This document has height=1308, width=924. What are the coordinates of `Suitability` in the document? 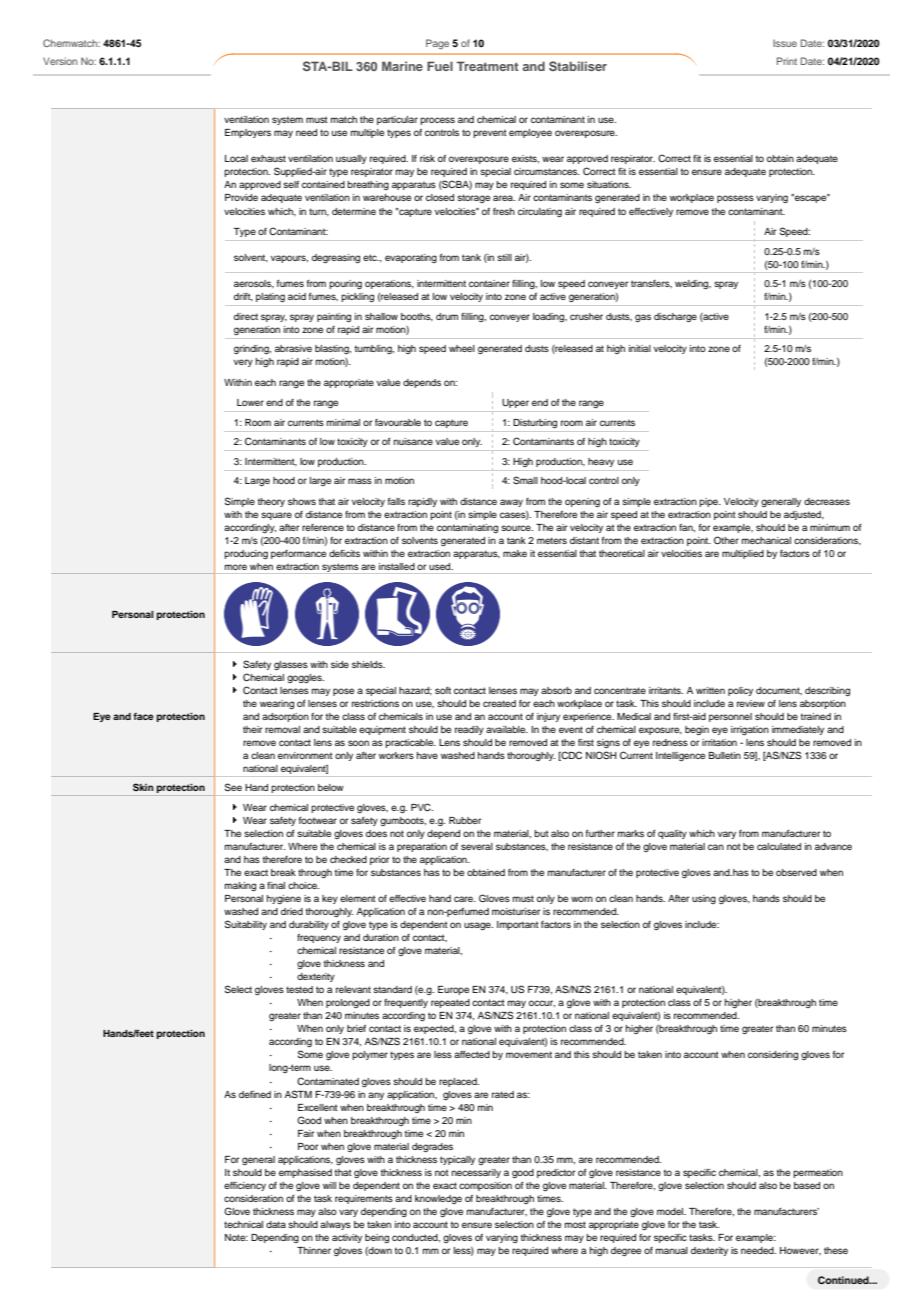 It's located at (246, 925).
